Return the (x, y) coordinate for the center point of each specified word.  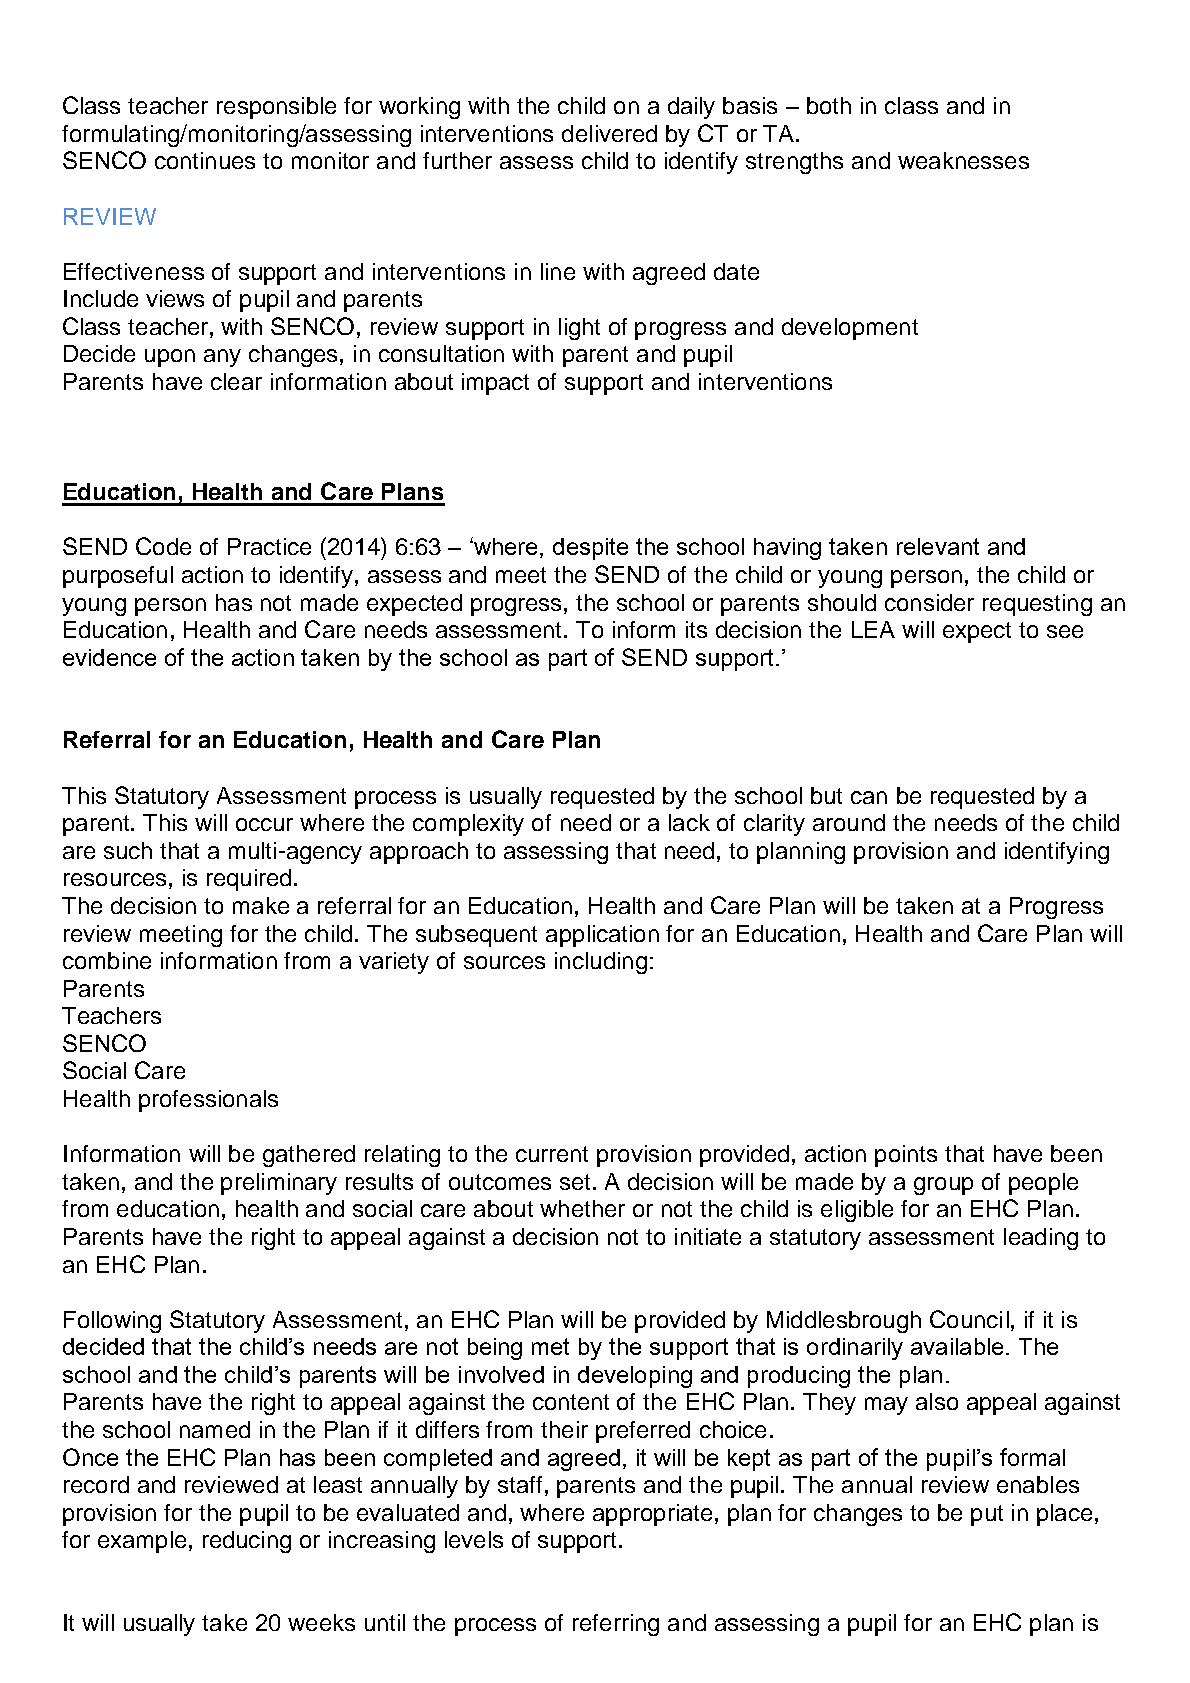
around (849, 822)
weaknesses (963, 160)
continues (205, 160)
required (249, 880)
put (987, 1515)
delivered (609, 133)
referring (616, 1625)
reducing (247, 1542)
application (602, 936)
